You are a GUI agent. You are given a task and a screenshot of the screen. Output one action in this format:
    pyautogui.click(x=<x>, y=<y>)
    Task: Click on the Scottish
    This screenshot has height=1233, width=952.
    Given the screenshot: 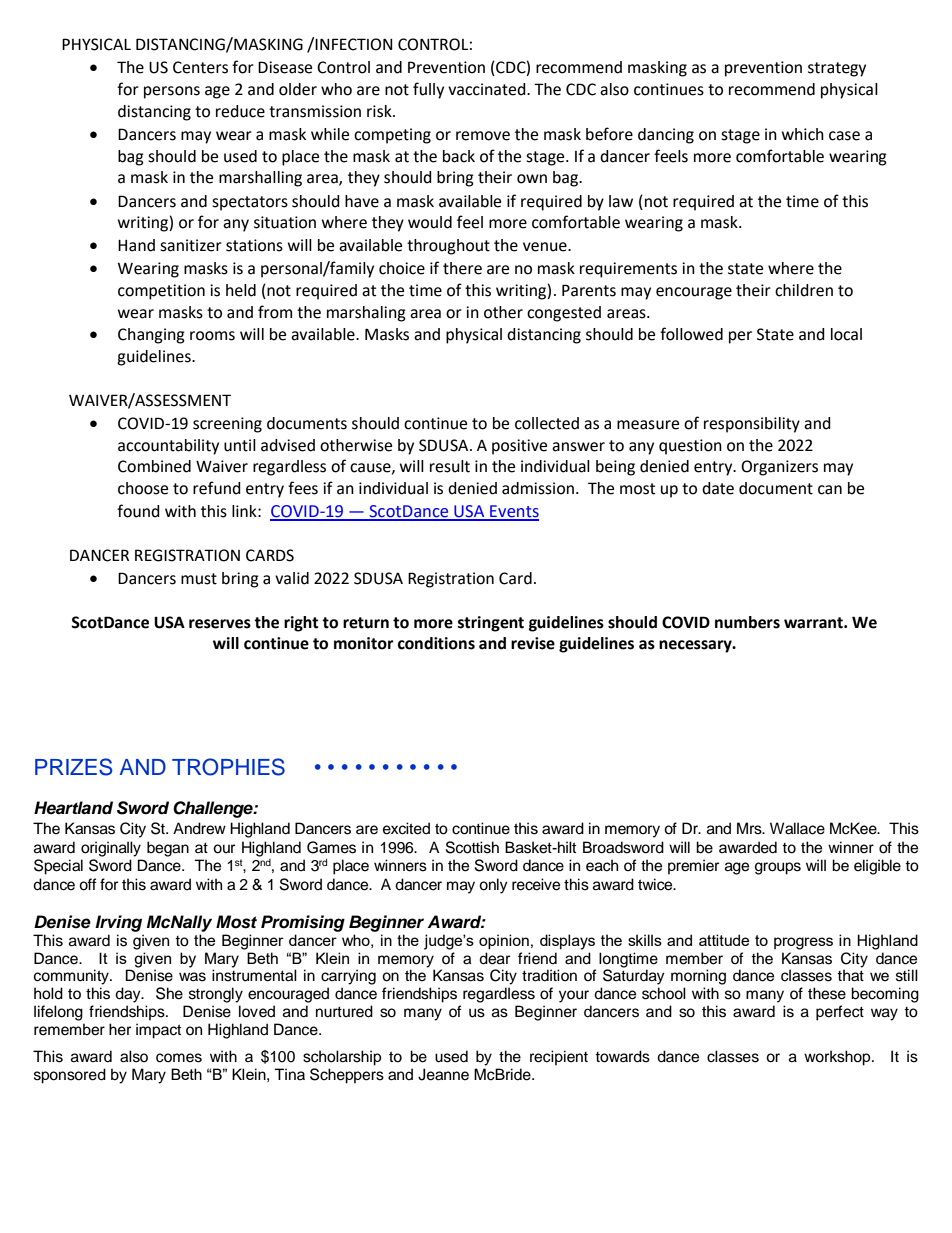 What is the action you would take?
    pyautogui.click(x=472, y=847)
